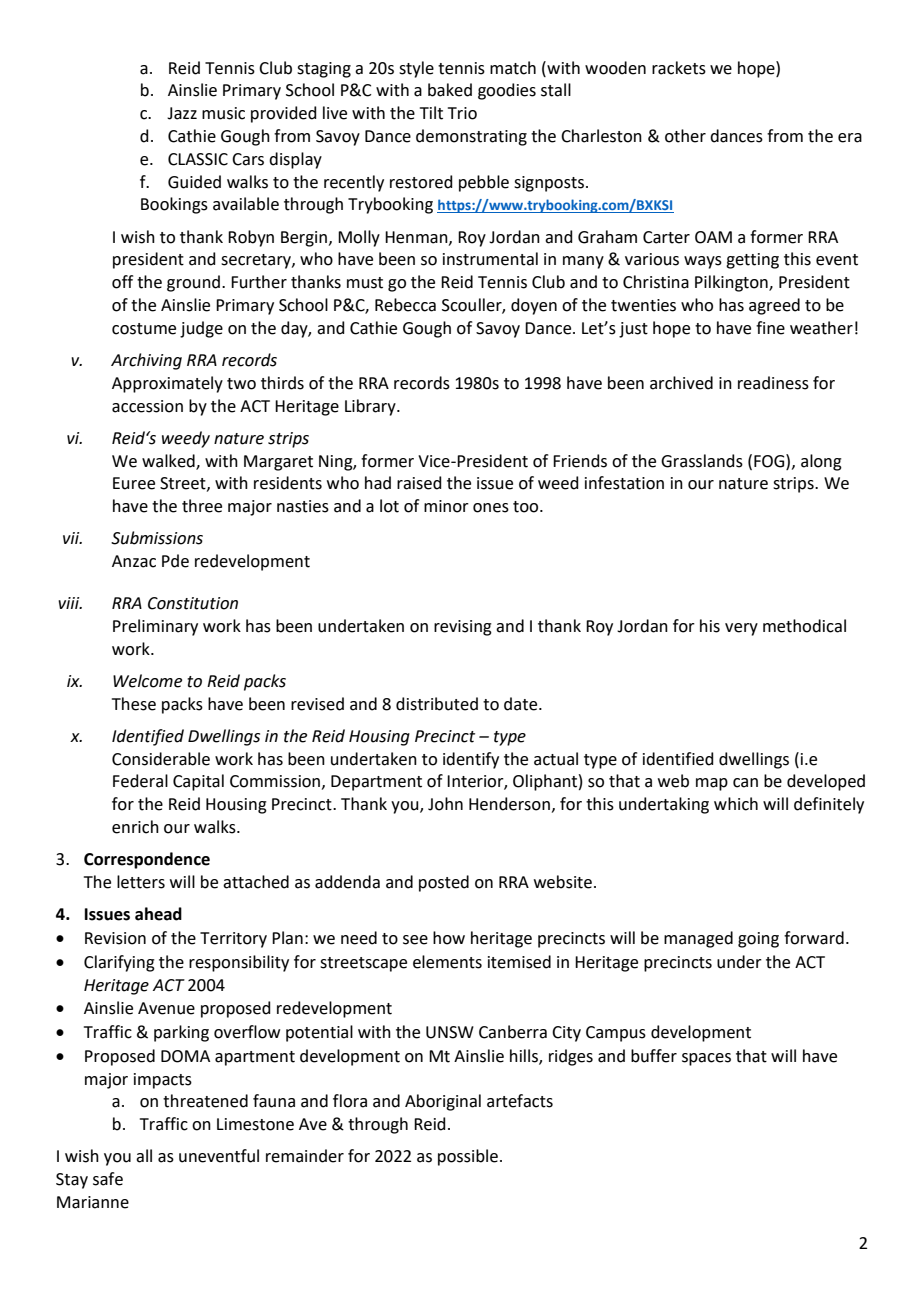  I want to click on safe, so click(108, 1179).
